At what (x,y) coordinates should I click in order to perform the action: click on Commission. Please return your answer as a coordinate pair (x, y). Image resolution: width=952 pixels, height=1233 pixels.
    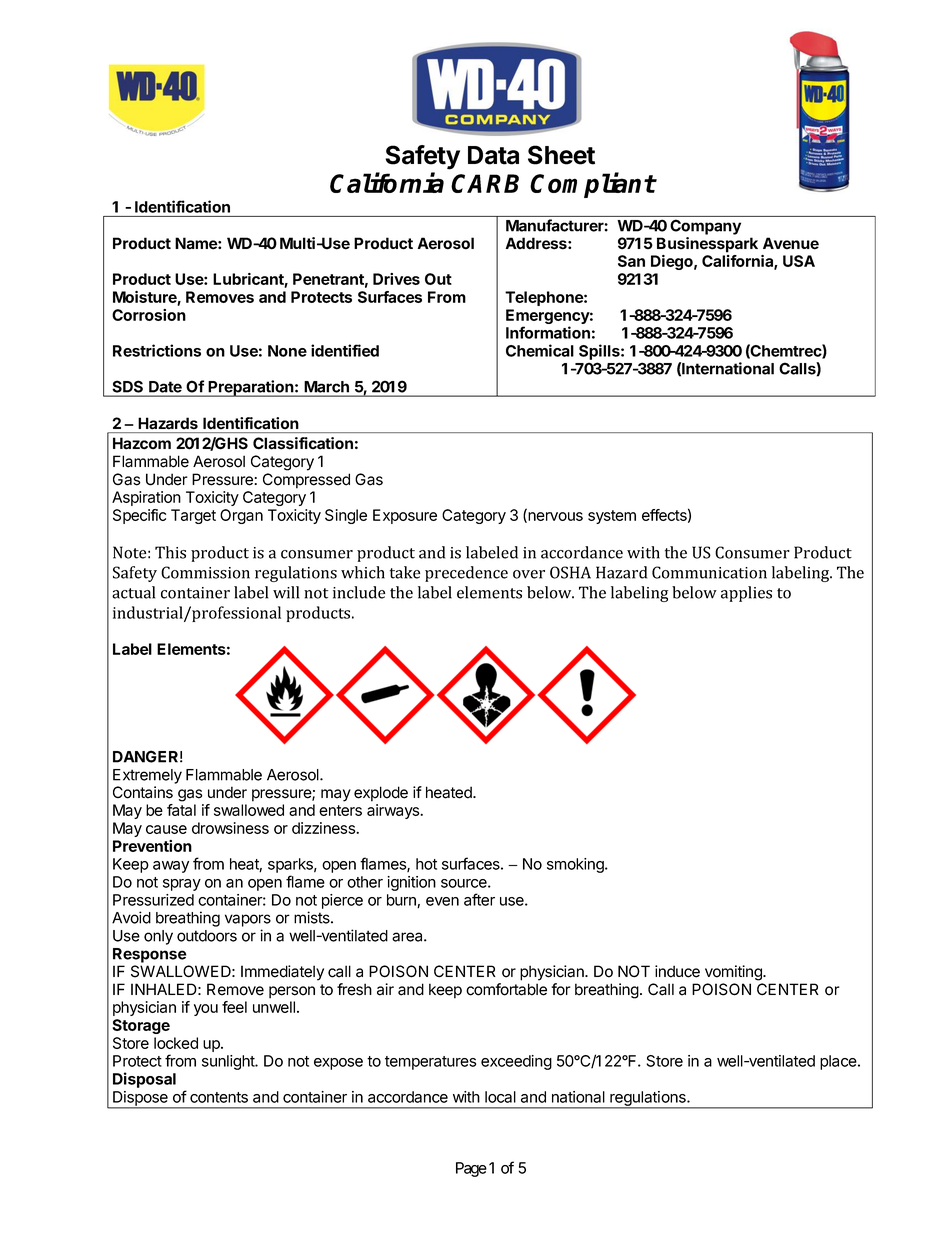
    Looking at the image, I should click on (205, 572).
